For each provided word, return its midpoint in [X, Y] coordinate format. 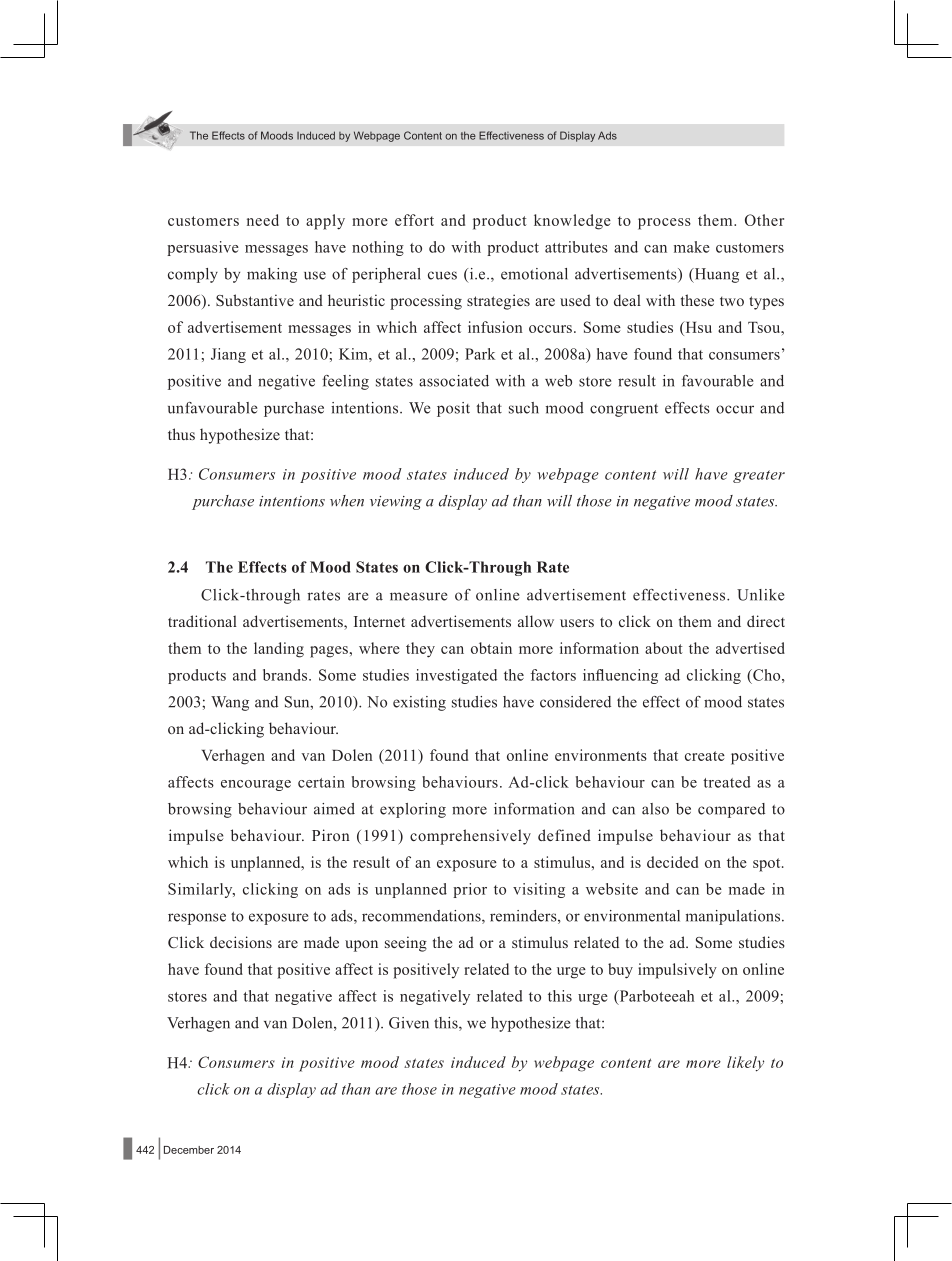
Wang [230, 703]
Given [409, 1023]
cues [442, 275]
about [664, 648]
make [692, 247]
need [263, 220]
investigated [456, 676]
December [189, 1150]
